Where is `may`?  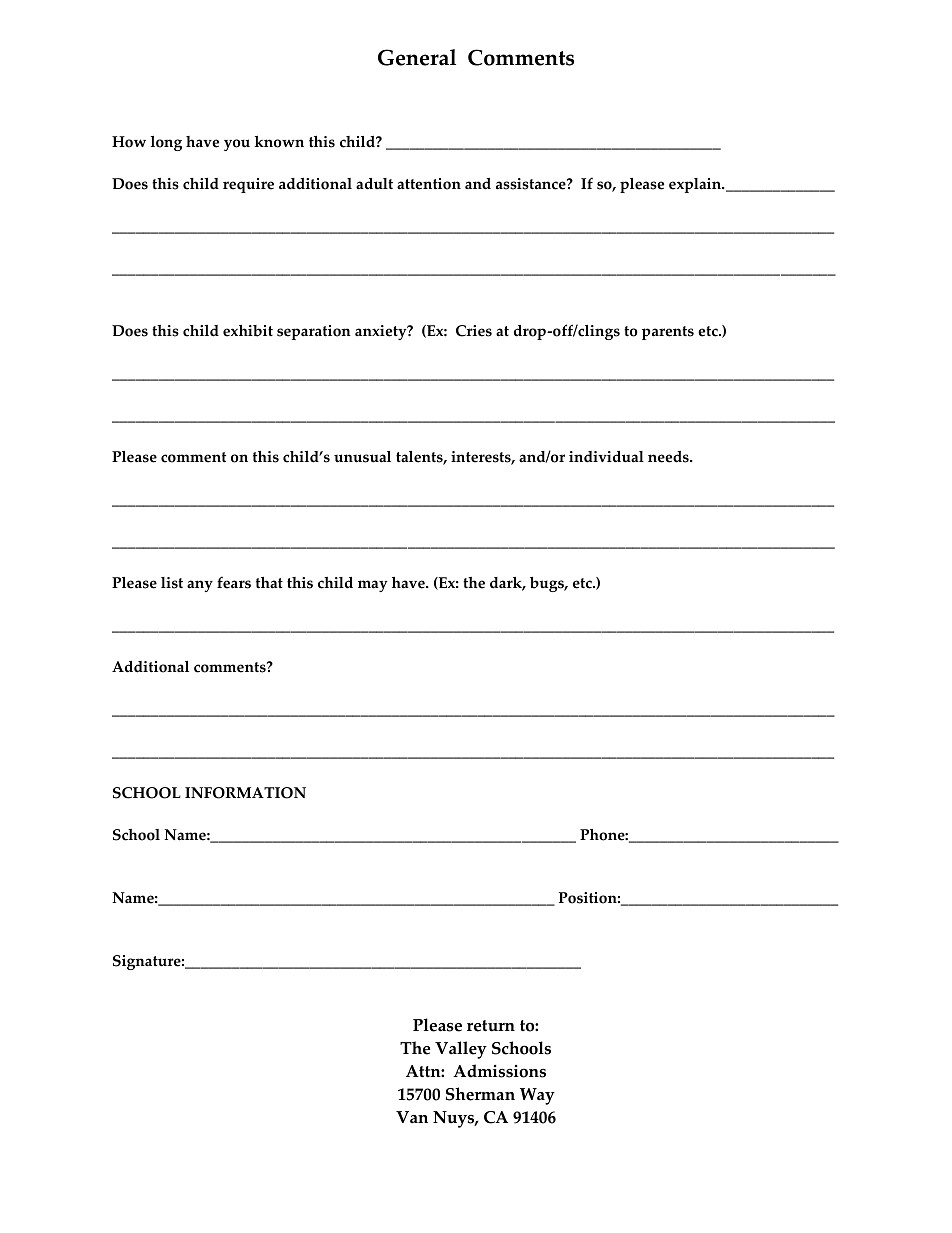
may is located at coordinates (373, 586).
